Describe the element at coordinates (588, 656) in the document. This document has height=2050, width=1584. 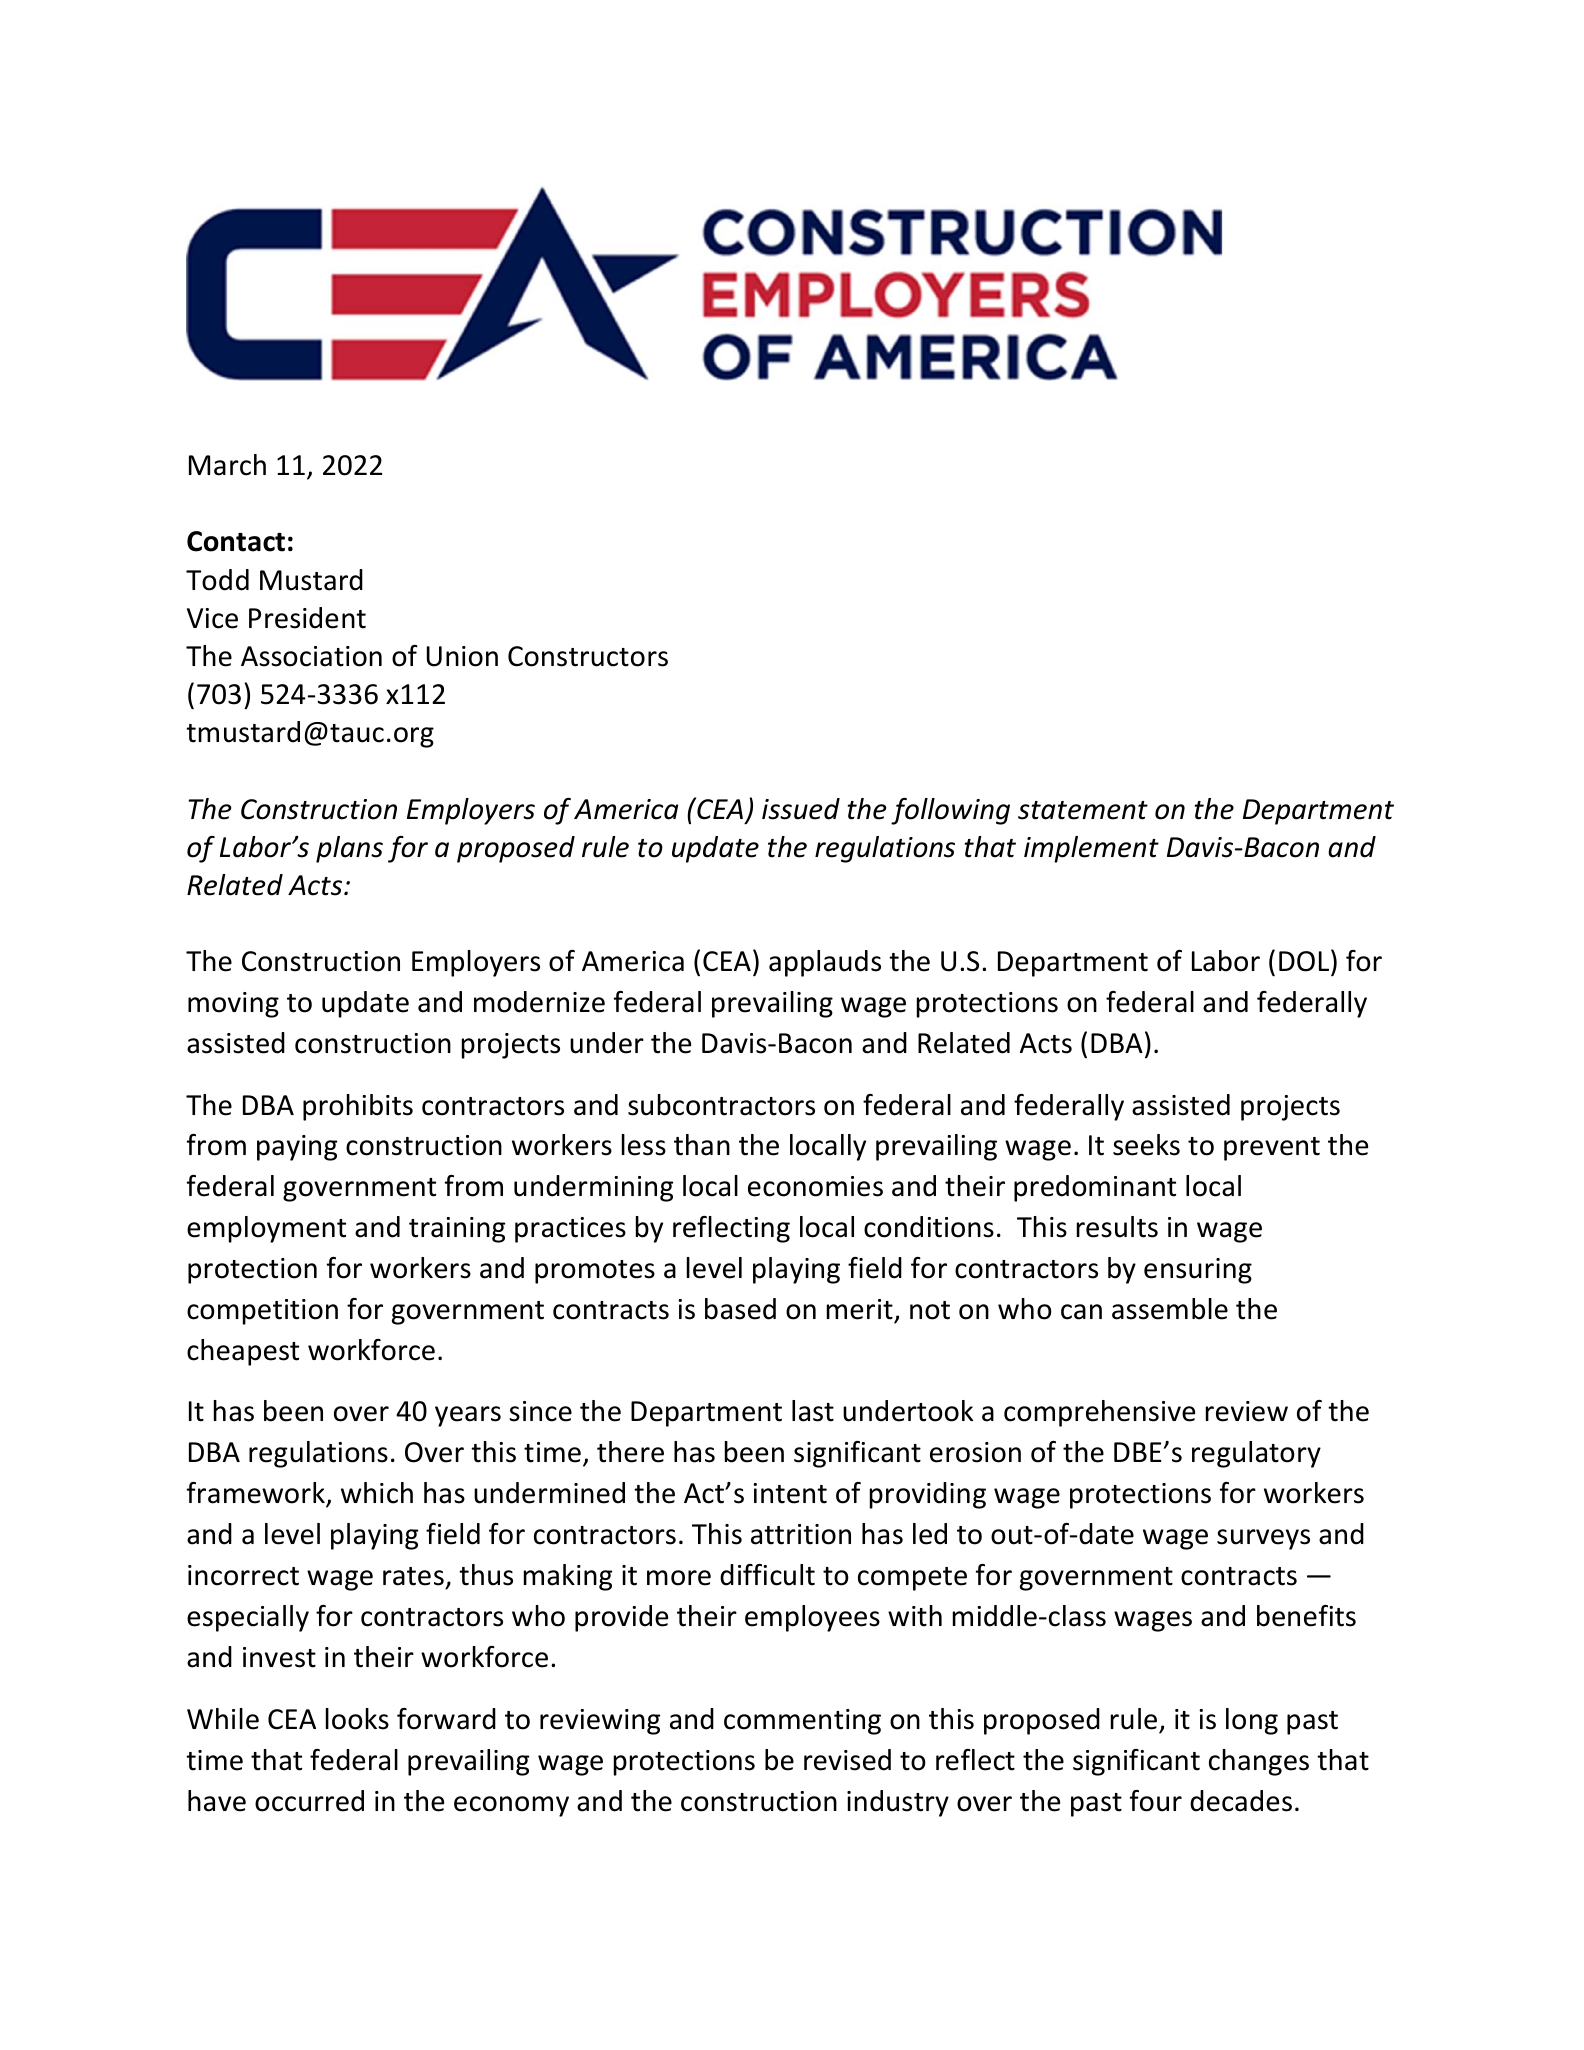
I see `Constructors` at that location.
